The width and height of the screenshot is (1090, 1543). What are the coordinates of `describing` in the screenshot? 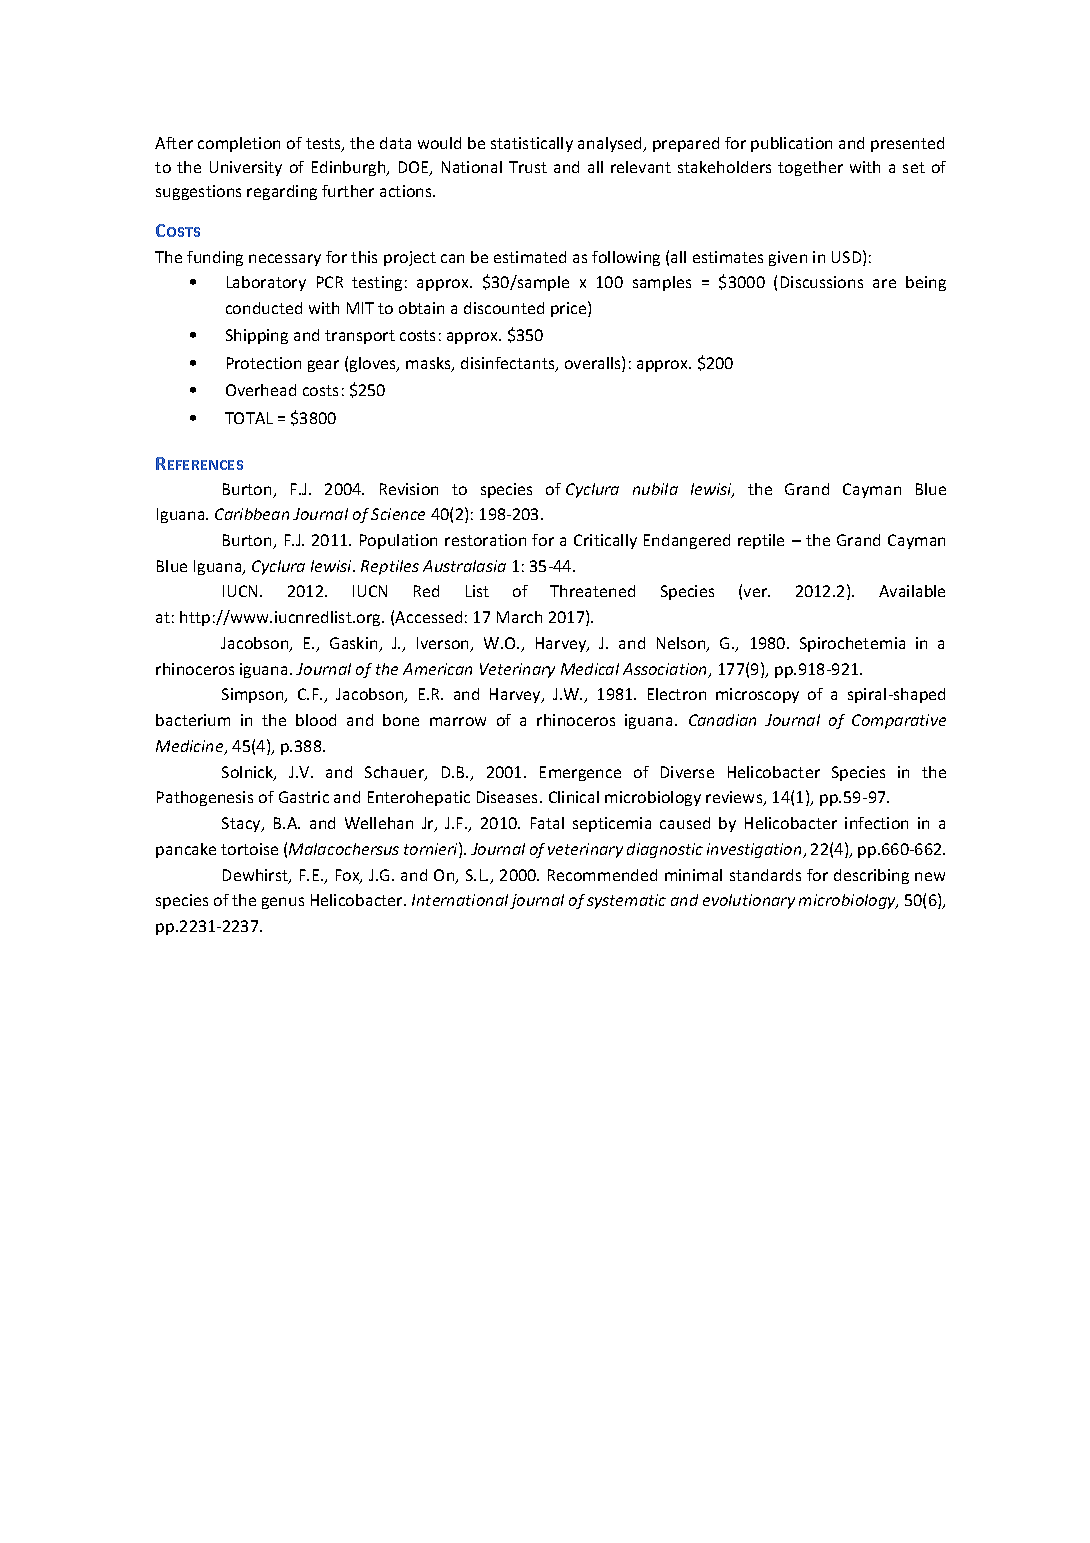 It's located at (871, 876).
